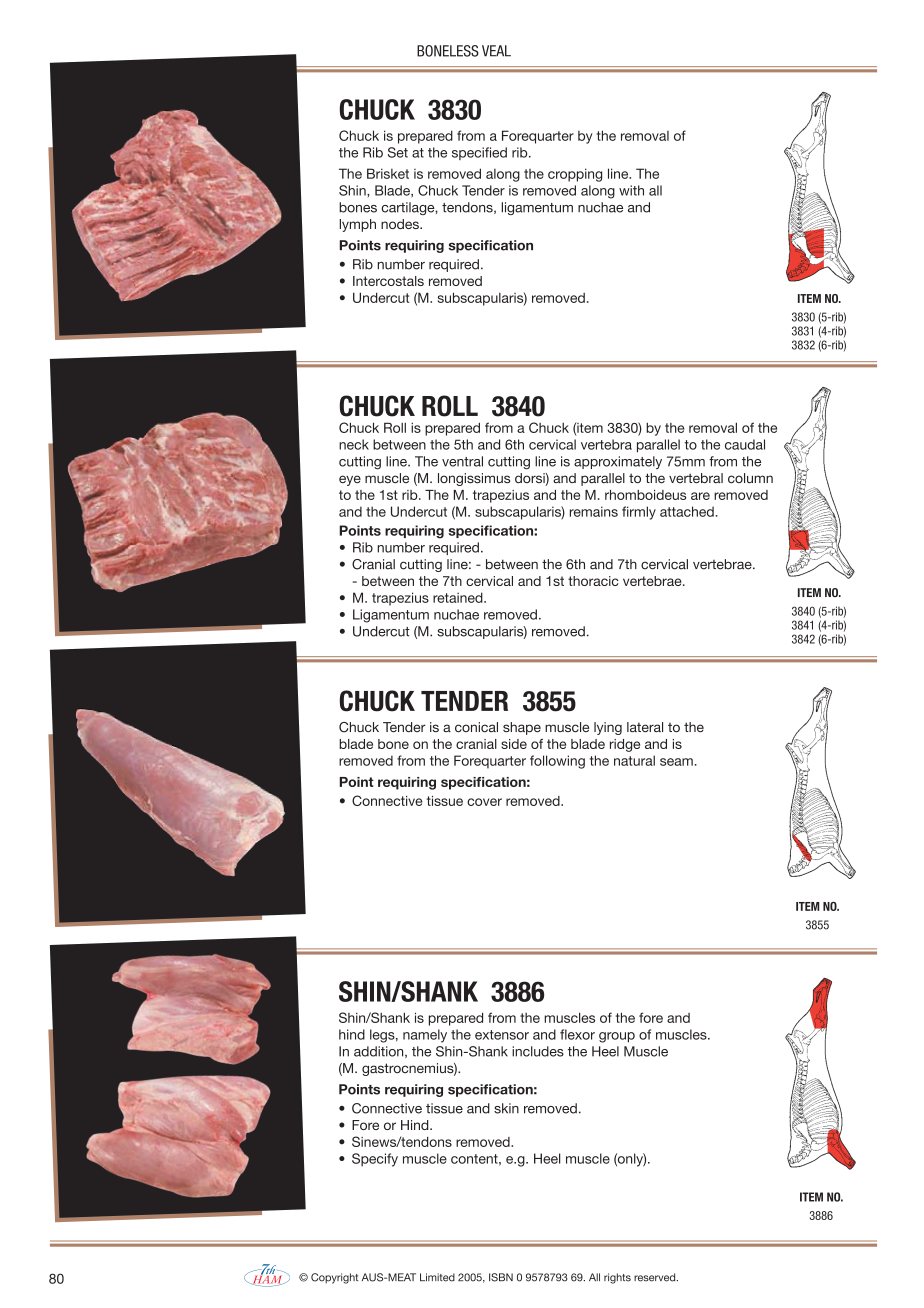 The image size is (924, 1308). What do you see at coordinates (631, 190) in the screenshot?
I see `with` at bounding box center [631, 190].
